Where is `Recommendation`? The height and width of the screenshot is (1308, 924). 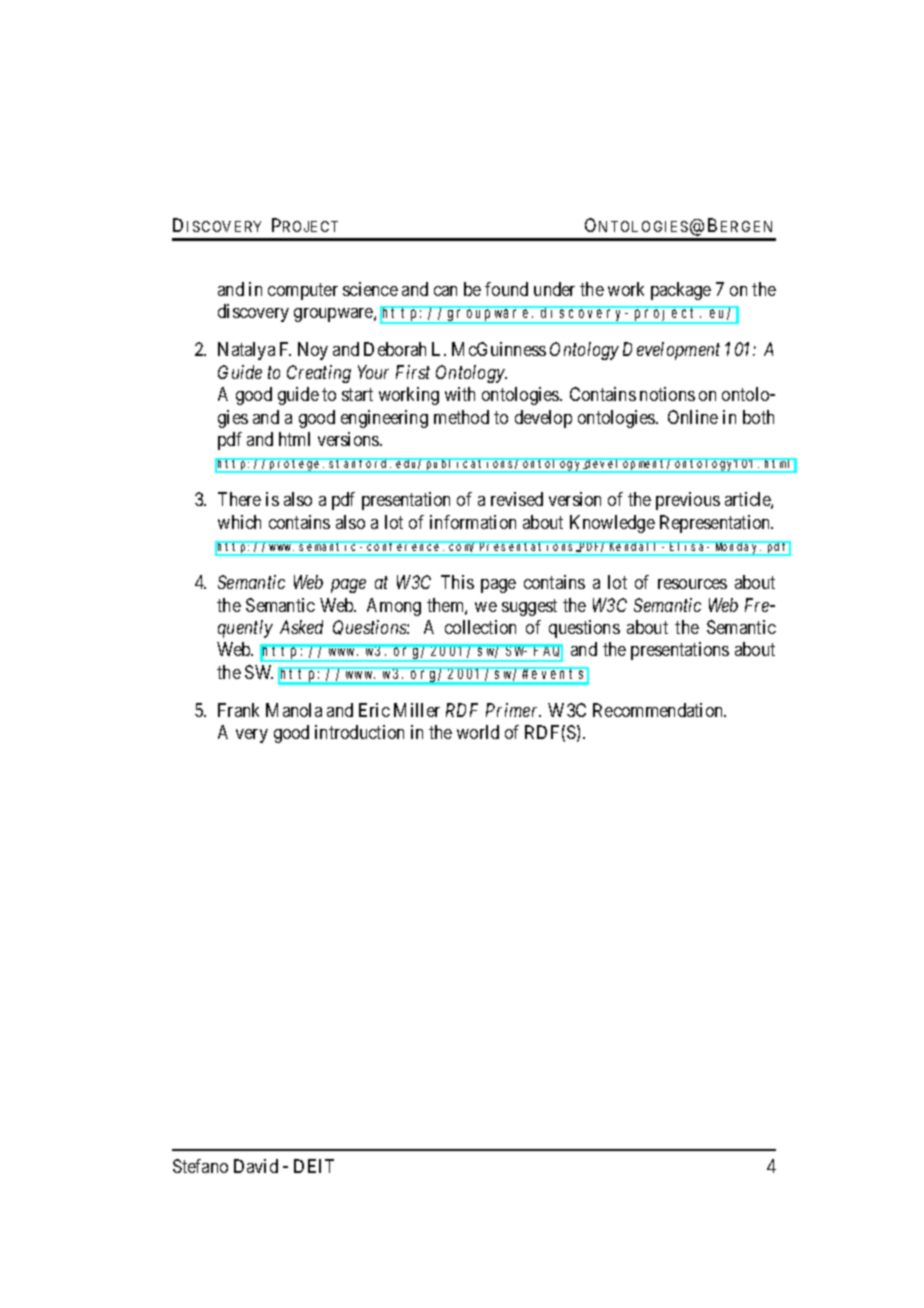 Recommendation is located at coordinates (659, 710).
